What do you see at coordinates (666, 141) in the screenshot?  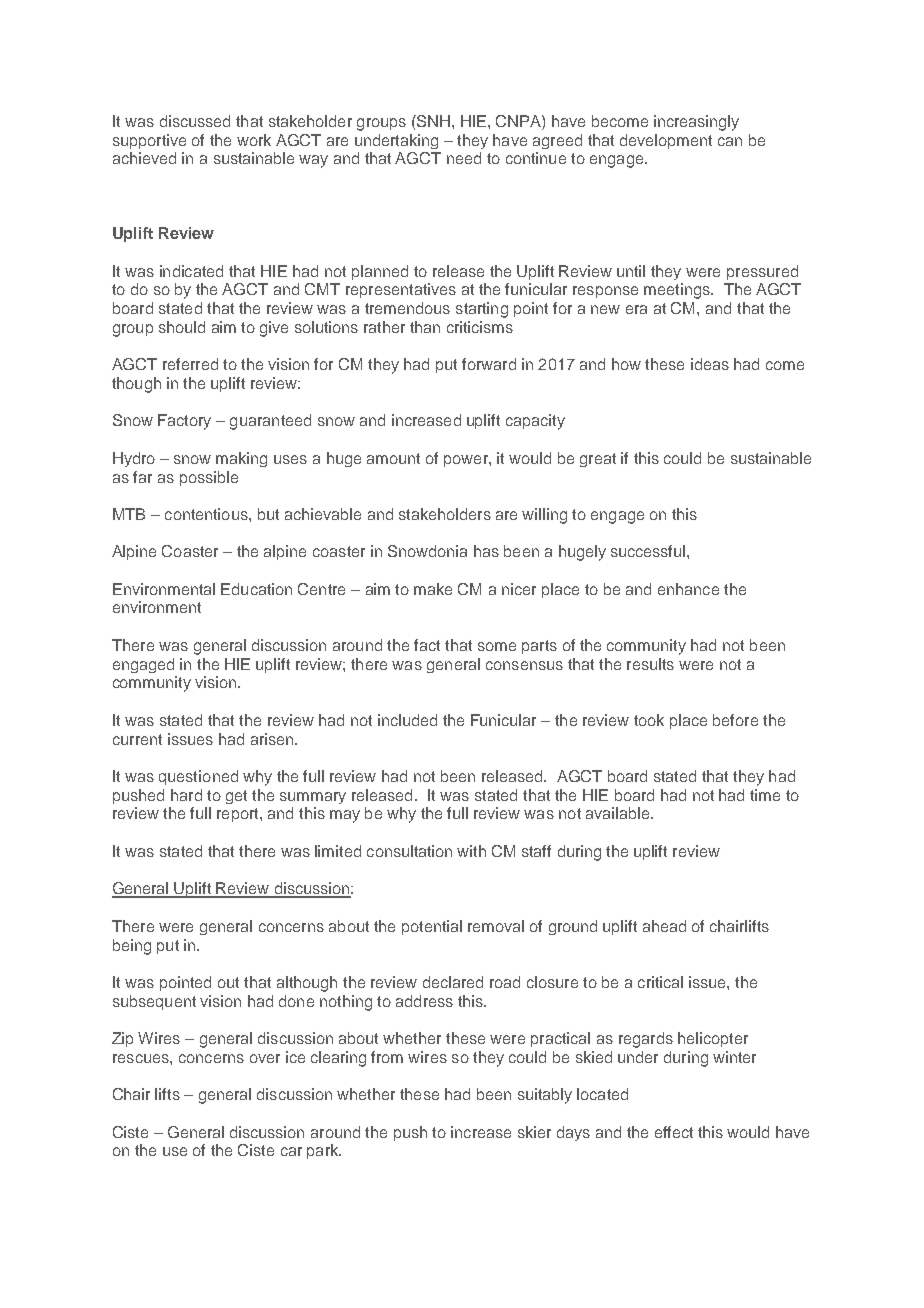 I see `development` at bounding box center [666, 141].
